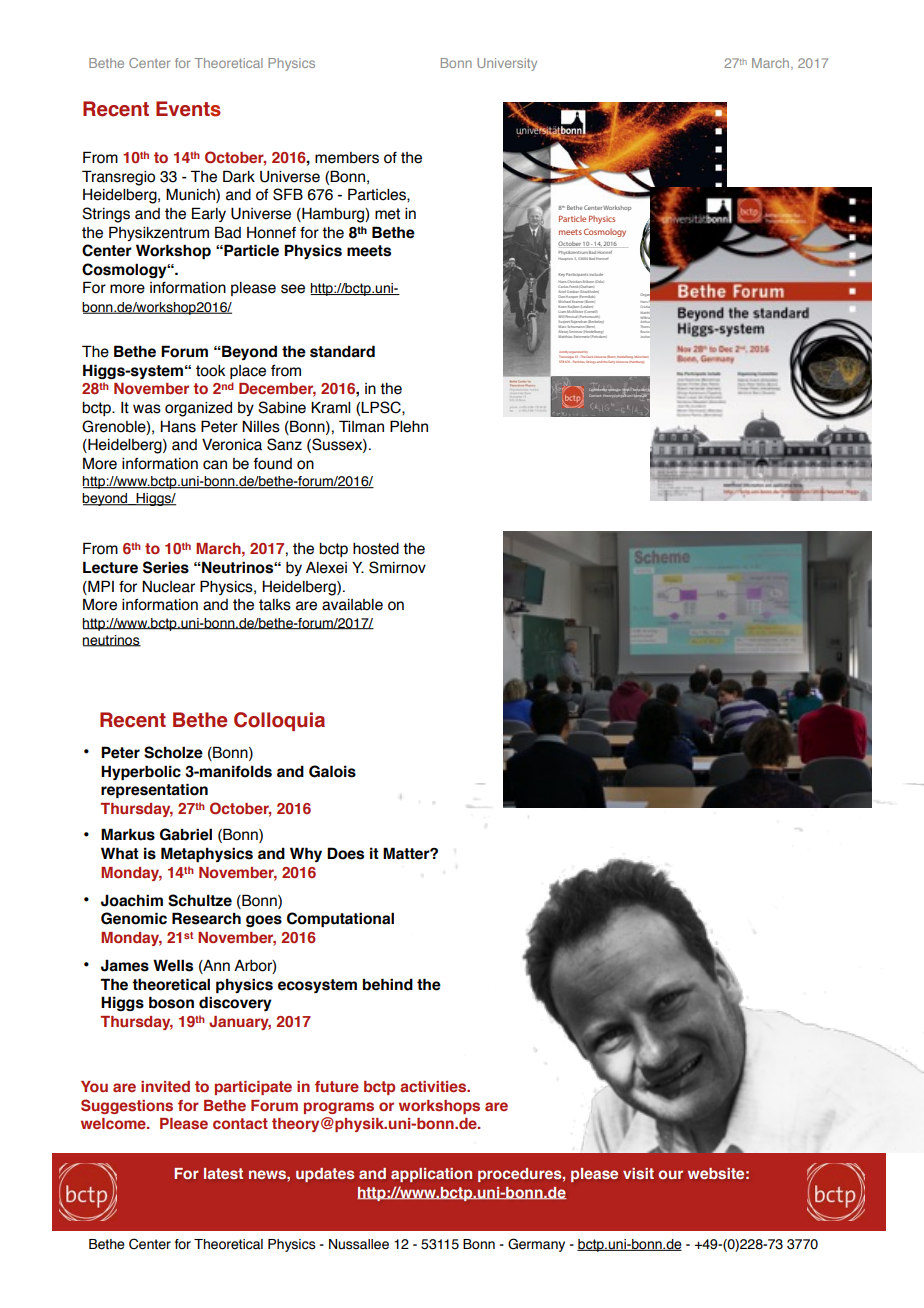 This page has width=924, height=1308. I want to click on behind, so click(388, 984).
